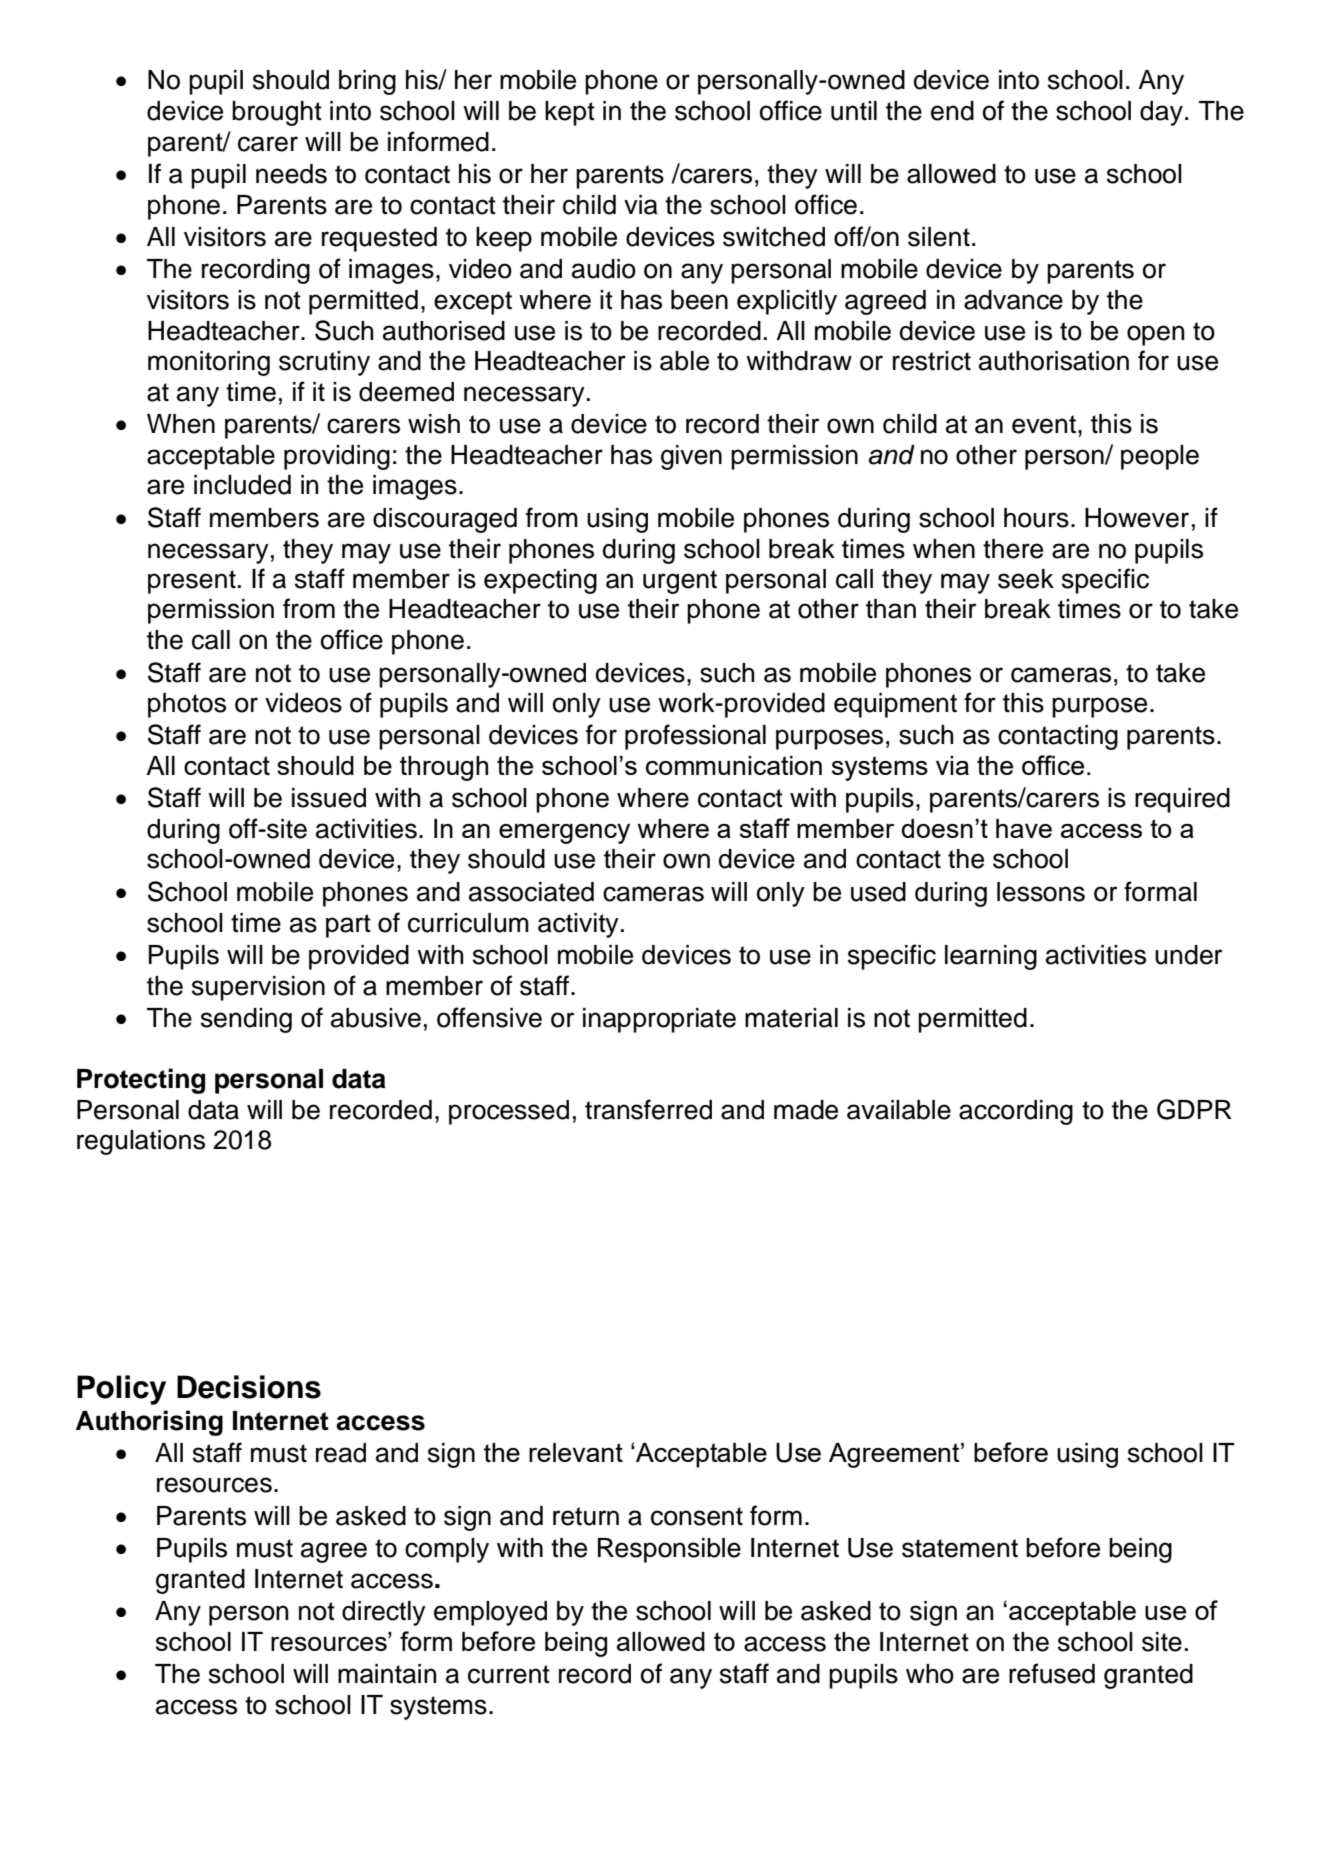 The width and height of the page is (1319, 1866). Describe the element at coordinates (691, 457) in the page. I see `given` at that location.
